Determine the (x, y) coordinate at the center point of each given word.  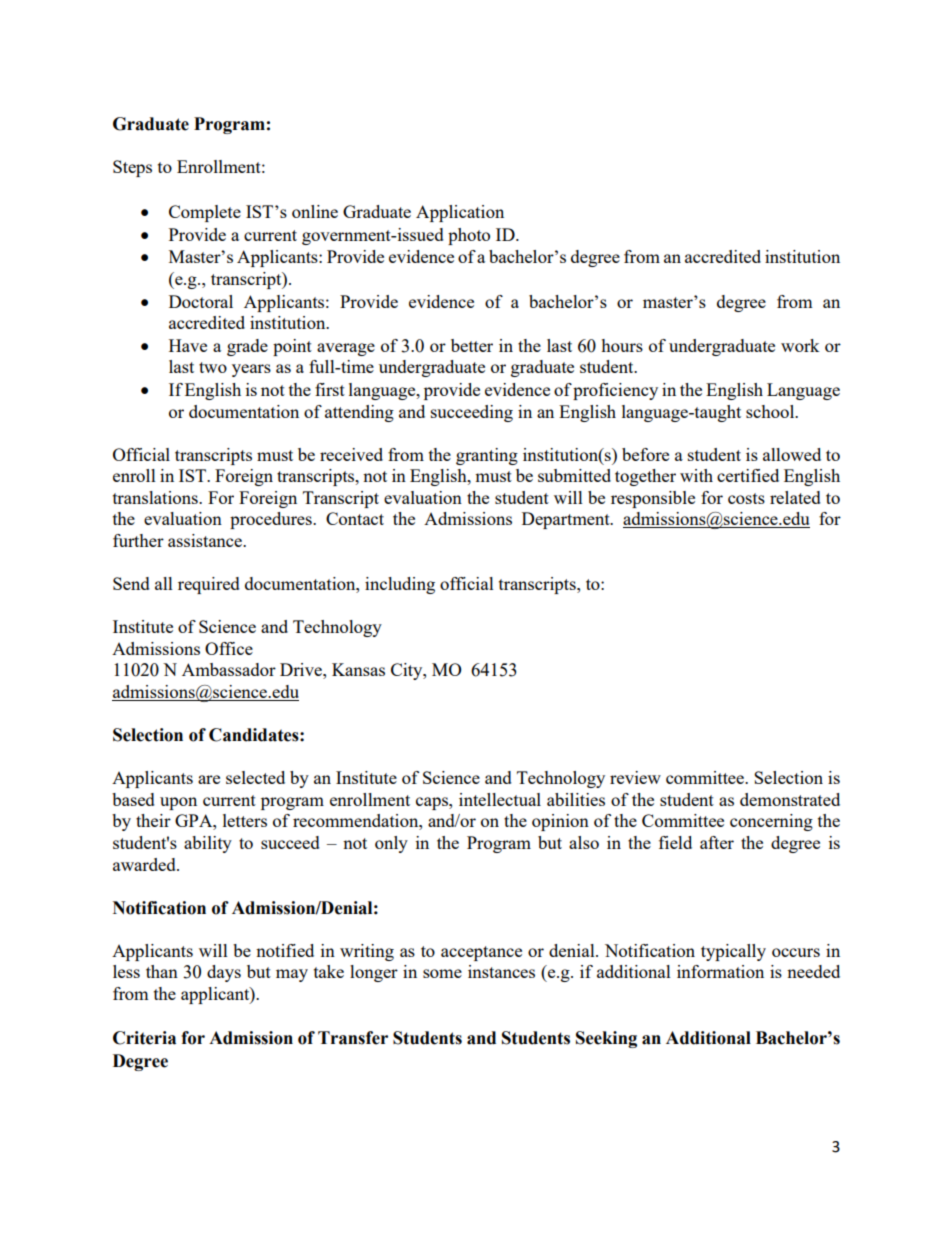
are (209, 779)
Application (460, 213)
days (224, 973)
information (720, 971)
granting (487, 456)
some (442, 973)
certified (748, 475)
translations (156, 497)
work (800, 345)
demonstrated (790, 799)
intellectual (500, 799)
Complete (205, 213)
